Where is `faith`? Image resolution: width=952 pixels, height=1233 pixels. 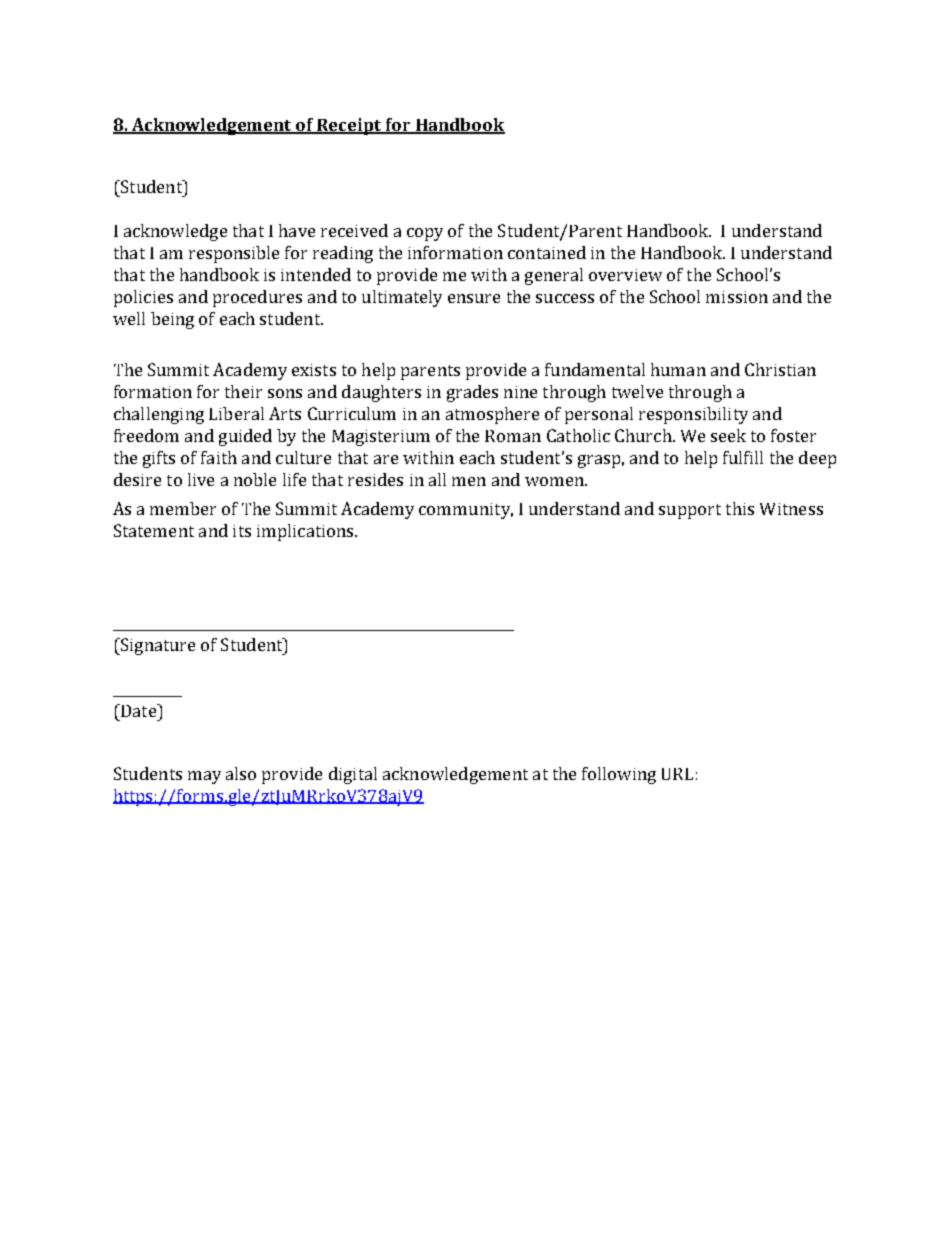
faith is located at coordinates (219, 457).
